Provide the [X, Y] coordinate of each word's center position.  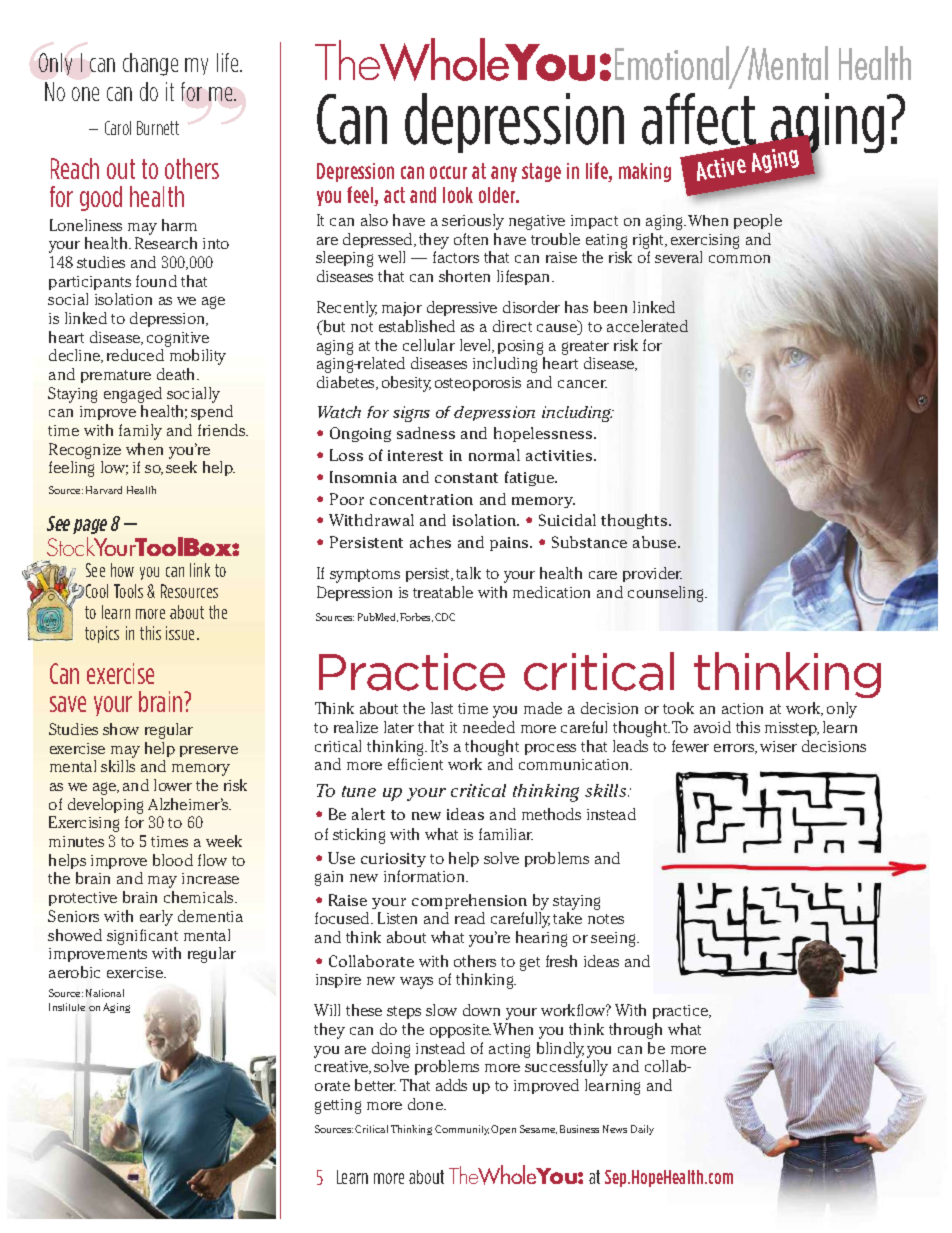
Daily [642, 1130]
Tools [128, 591]
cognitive [178, 339]
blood [173, 860]
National [105, 993]
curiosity [393, 860]
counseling [667, 594]
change [150, 64]
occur [448, 172]
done [426, 1104]
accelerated [647, 326]
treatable [443, 592]
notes [606, 919]
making [645, 172]
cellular [429, 345]
